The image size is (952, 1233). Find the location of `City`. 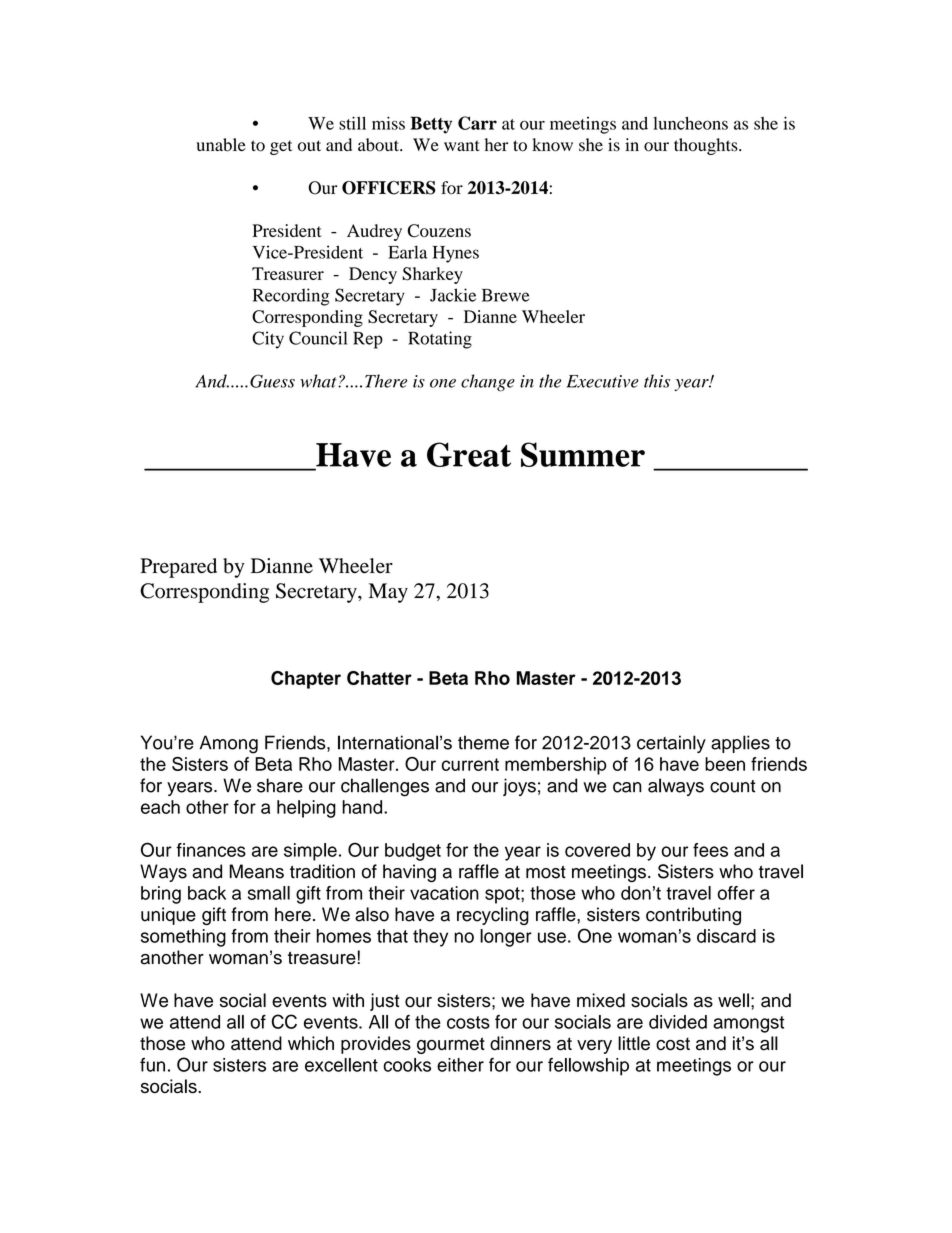

City is located at coordinates (268, 340).
